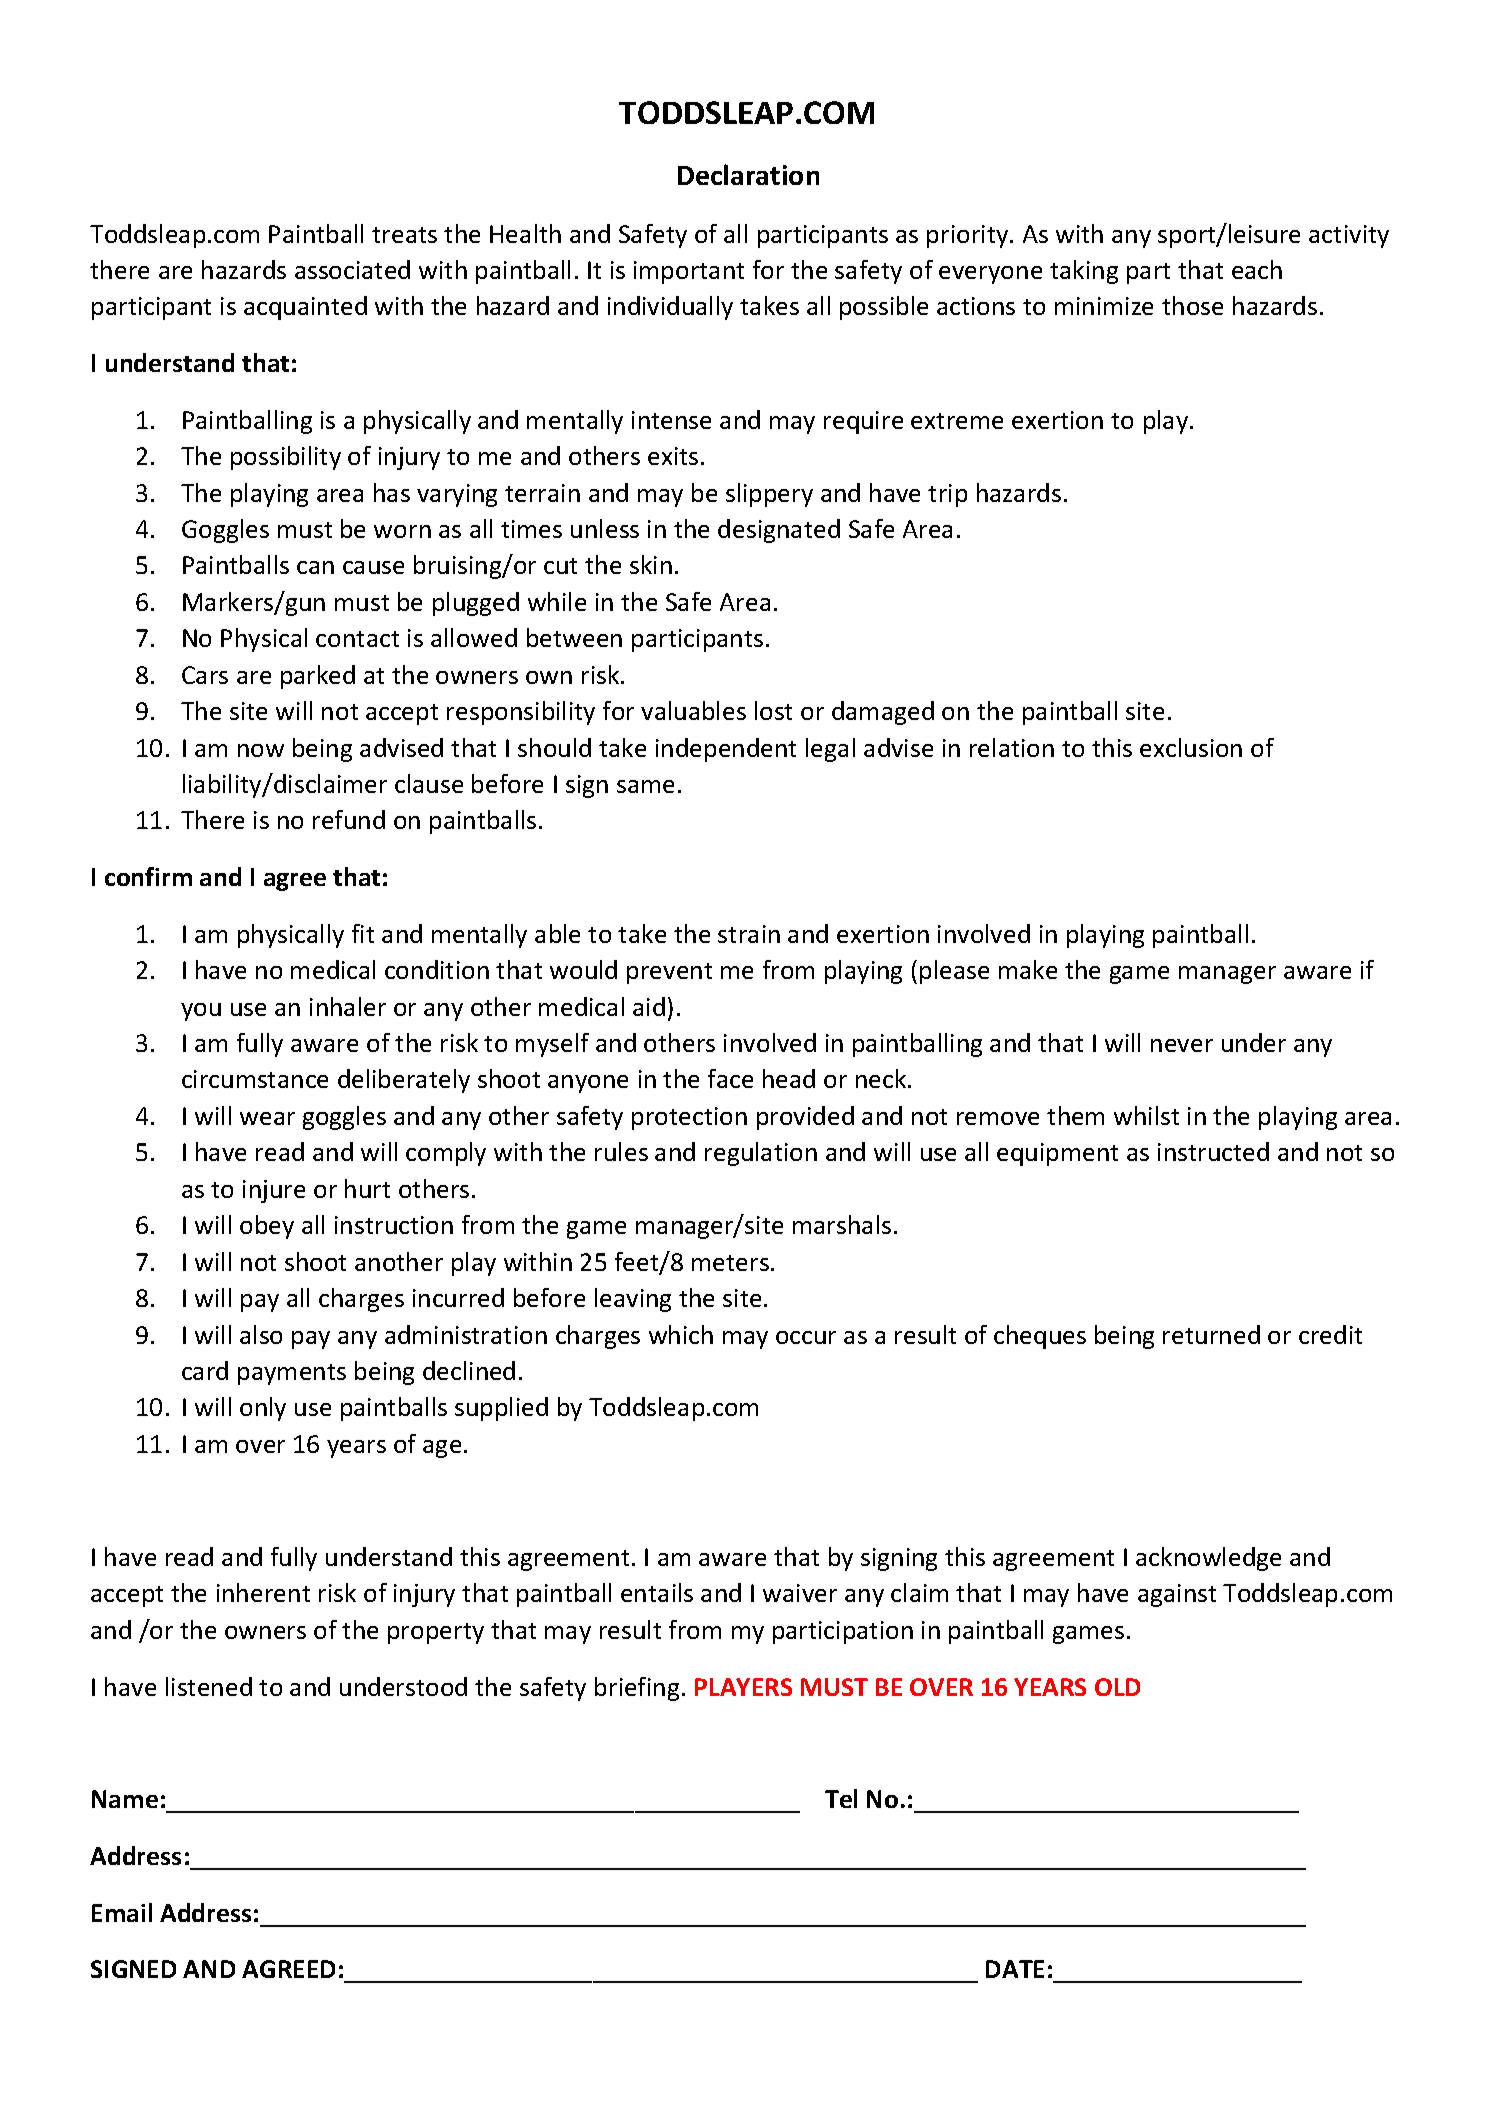 The width and height of the screenshot is (1497, 2117). Describe the element at coordinates (773, 710) in the screenshot. I see `lost` at that location.
